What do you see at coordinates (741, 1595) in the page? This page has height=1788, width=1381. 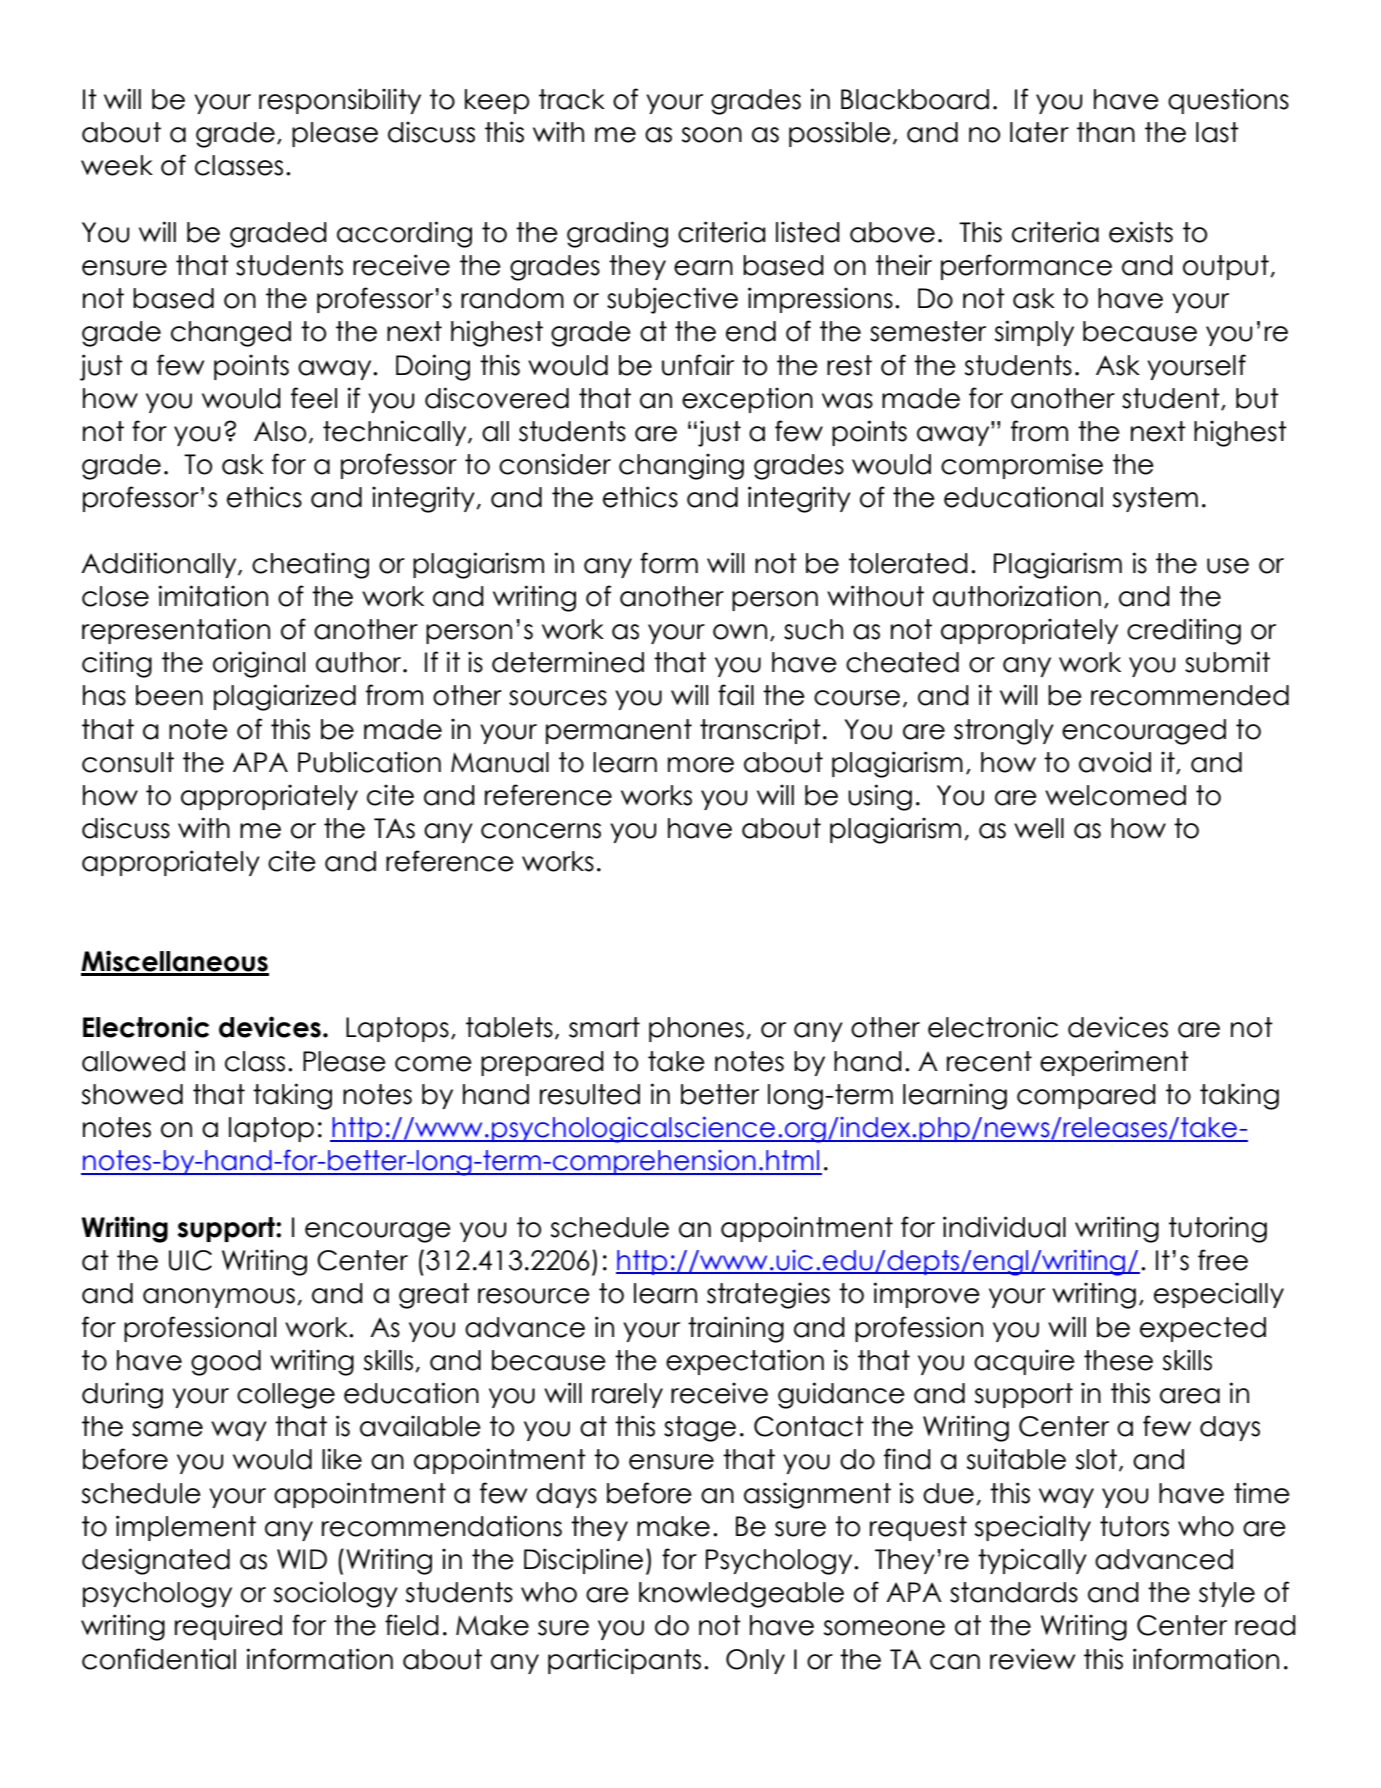 I see `knowledgeable` at bounding box center [741, 1595].
